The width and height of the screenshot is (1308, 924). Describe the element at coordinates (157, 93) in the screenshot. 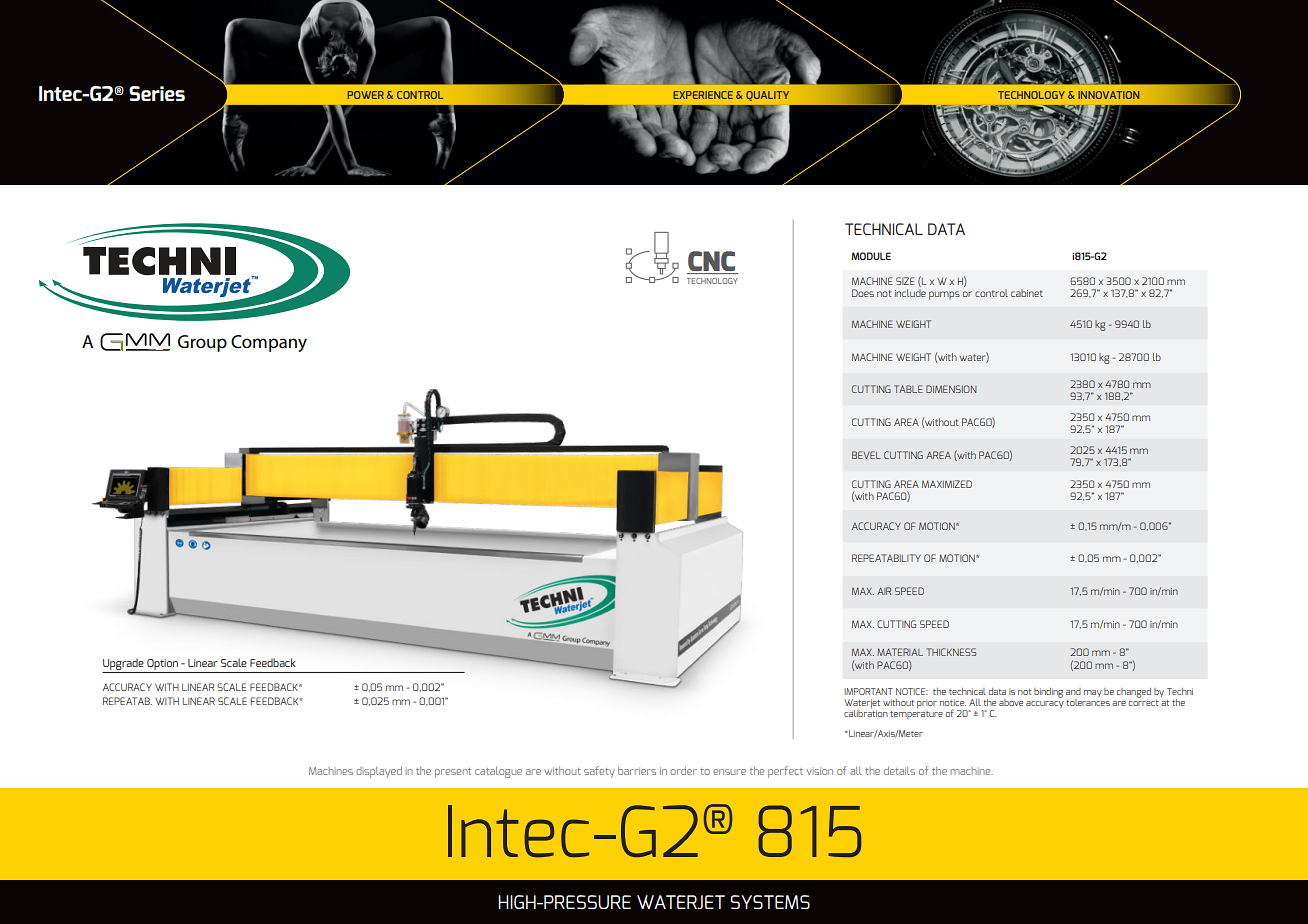

I see `Series` at that location.
